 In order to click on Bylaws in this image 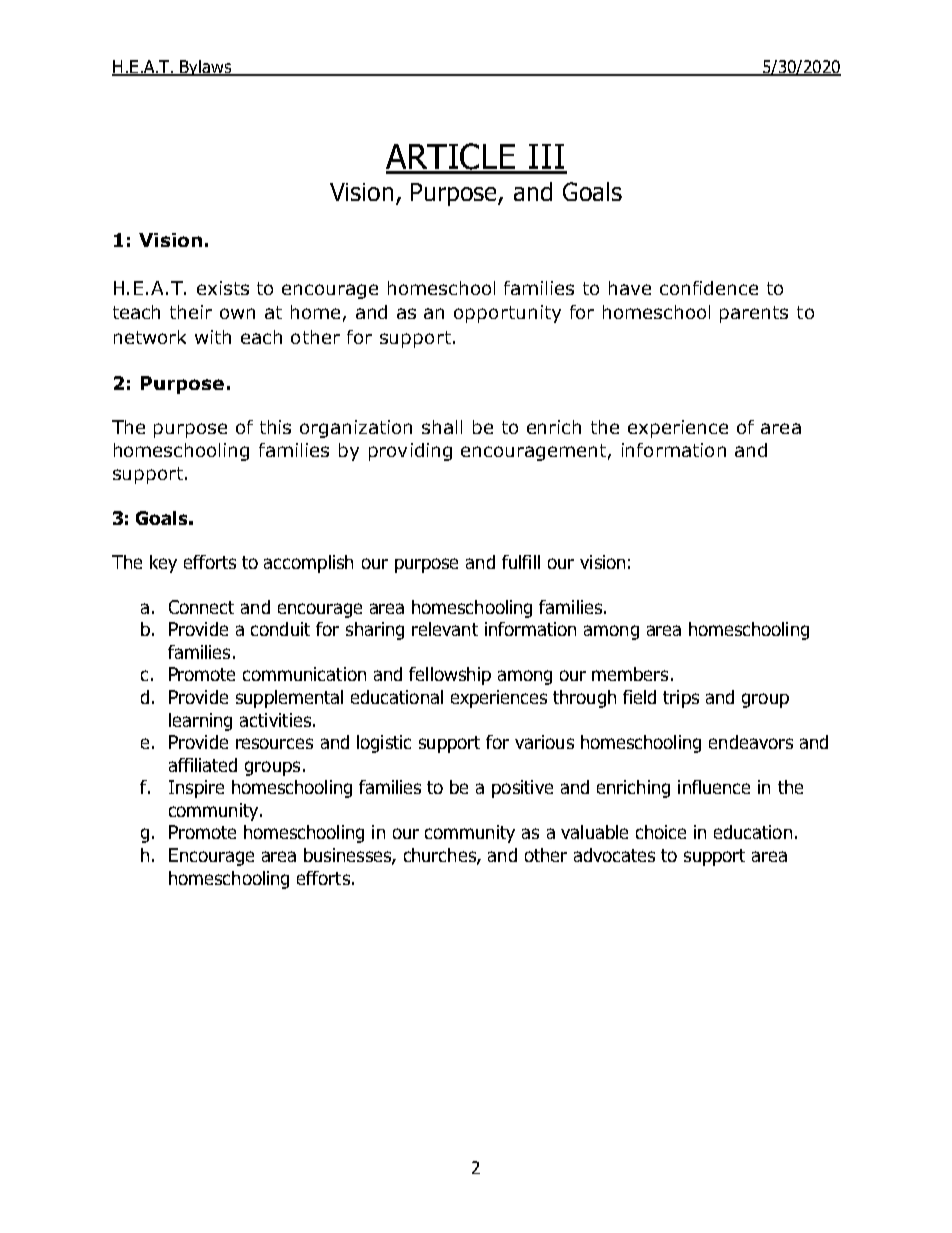, I will do `click(206, 68)`.
